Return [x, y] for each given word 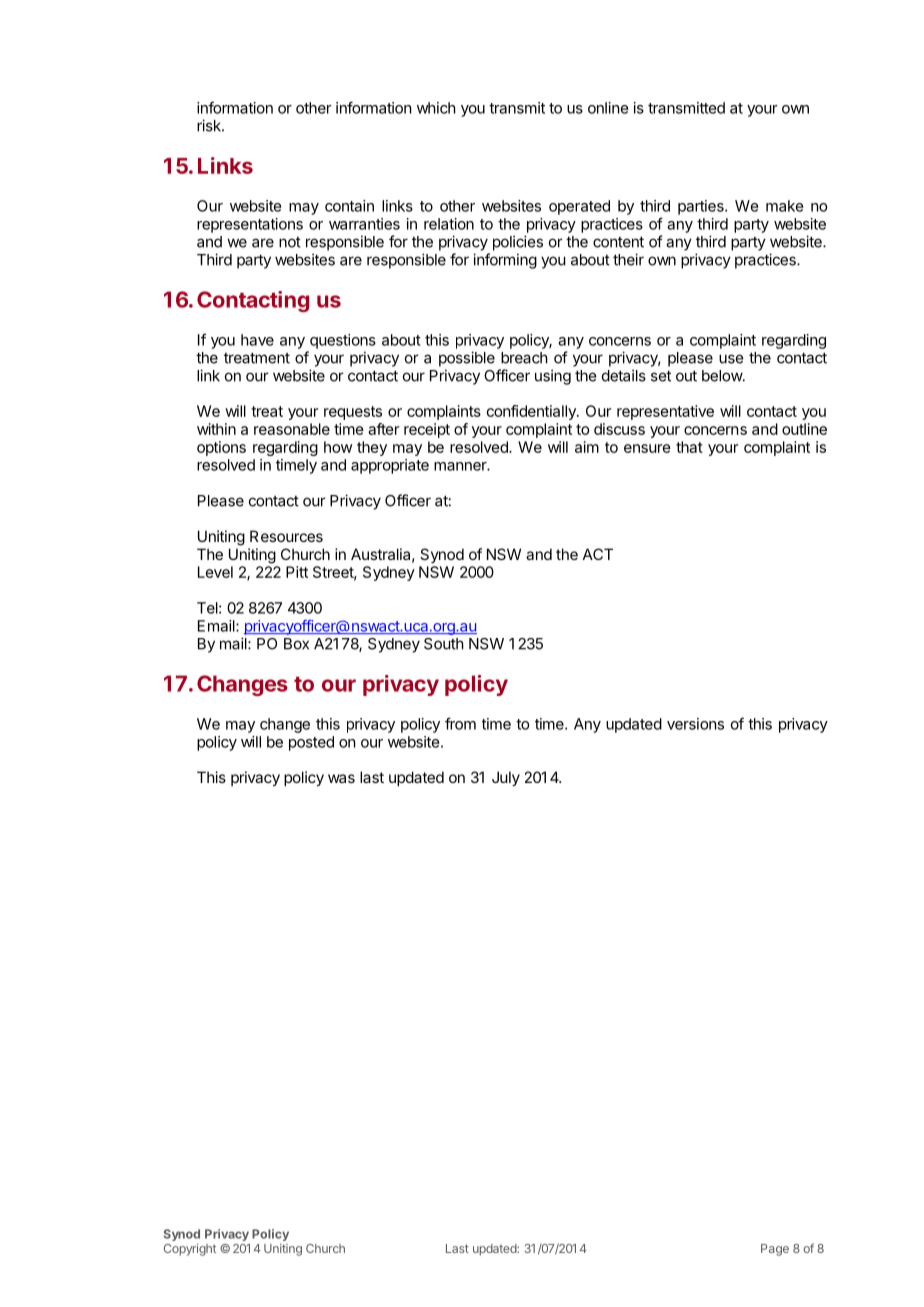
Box [296, 644]
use [731, 359]
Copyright [190, 1250]
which [436, 108]
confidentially [532, 412]
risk [210, 125]
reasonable [292, 429]
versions [695, 724]
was [341, 778]
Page [775, 1250]
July [506, 778]
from [460, 723]
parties [702, 207]
